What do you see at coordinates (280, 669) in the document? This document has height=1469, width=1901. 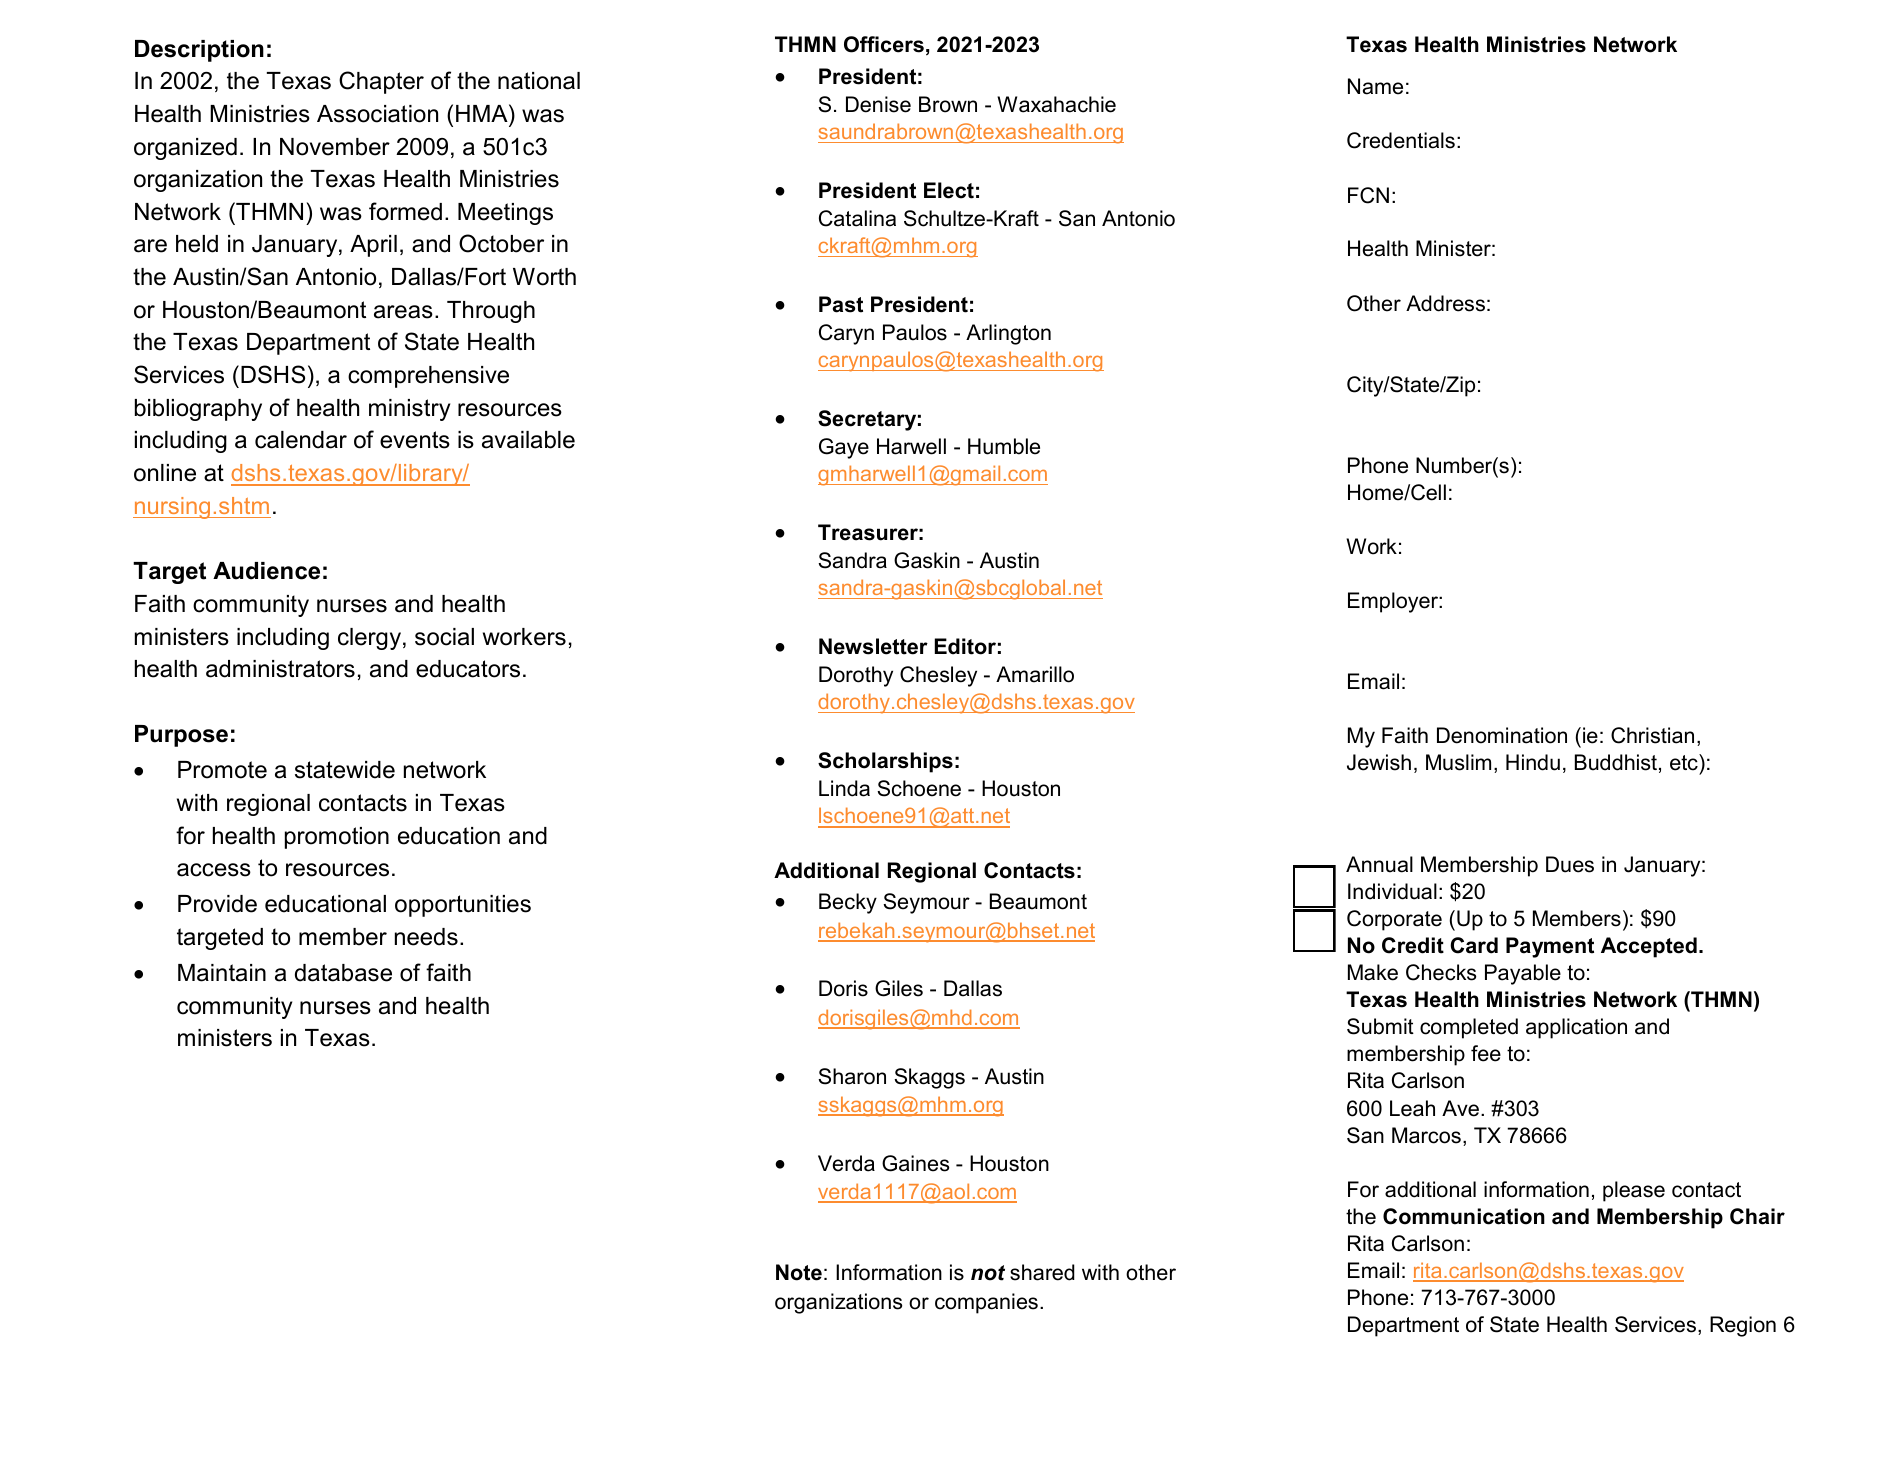 I see `administrators` at bounding box center [280, 669].
